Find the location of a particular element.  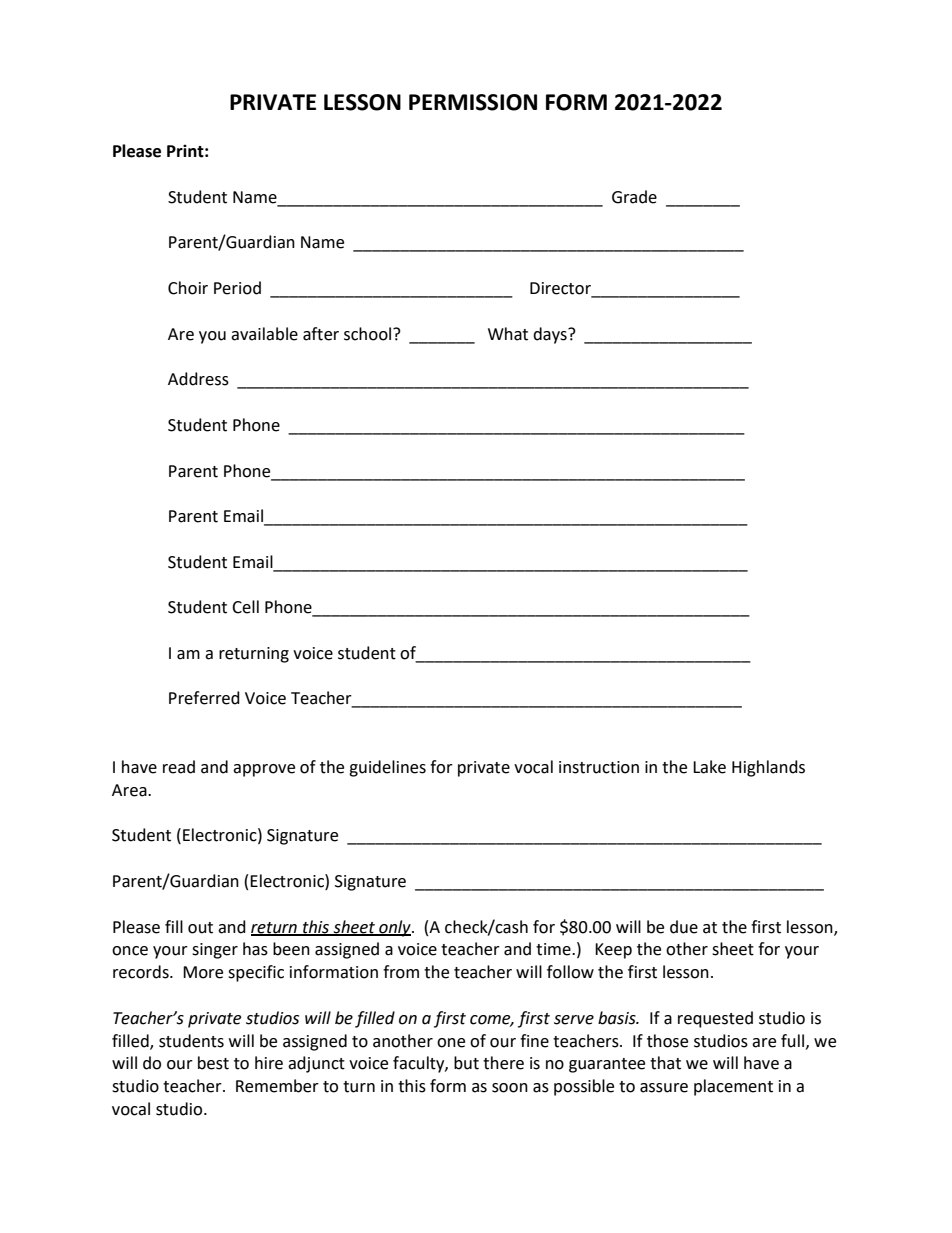

days is located at coordinates (551, 335).
